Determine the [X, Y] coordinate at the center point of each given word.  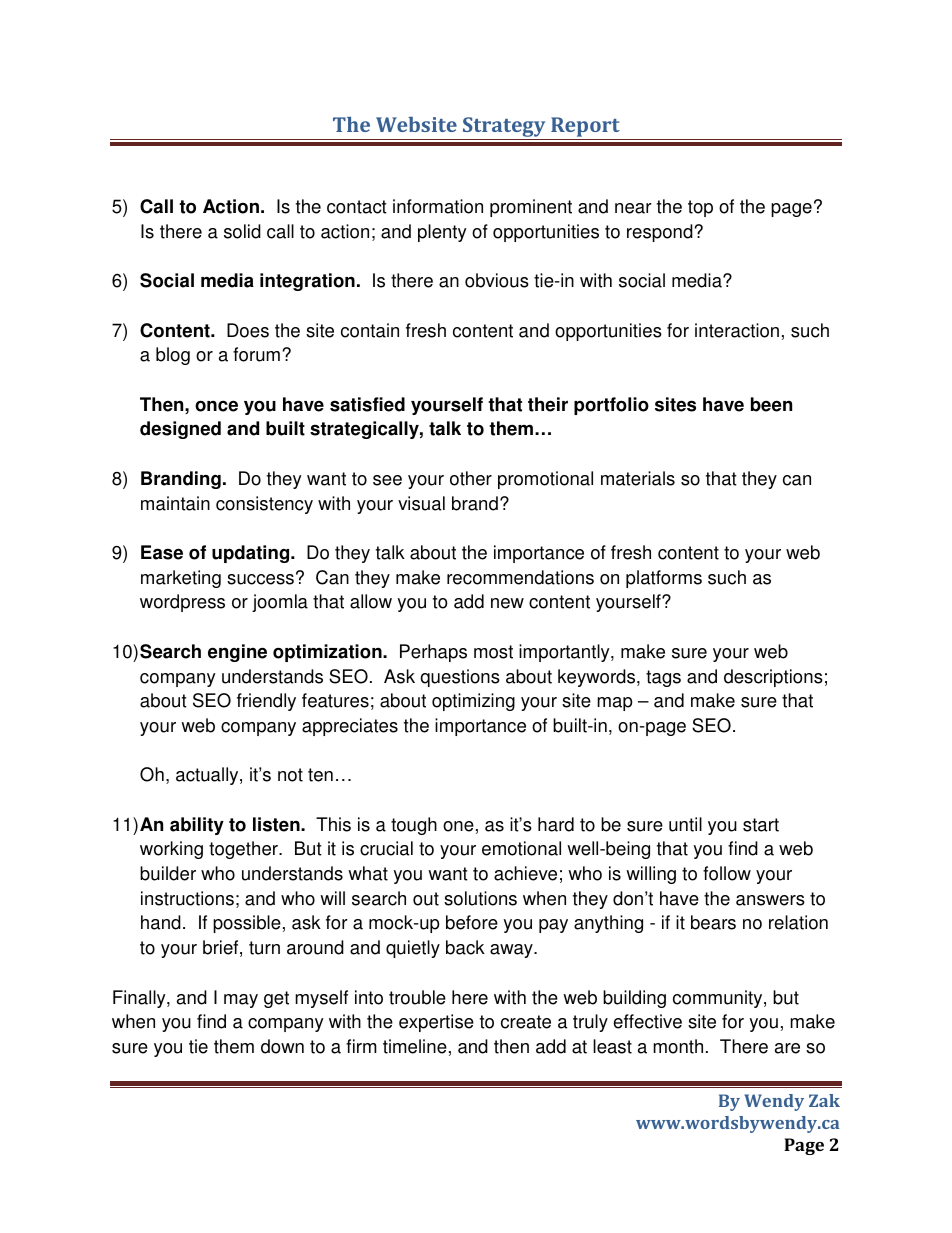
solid [242, 231]
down [282, 1046]
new [507, 603]
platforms [664, 579]
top [700, 208]
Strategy [504, 128]
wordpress [182, 603]
